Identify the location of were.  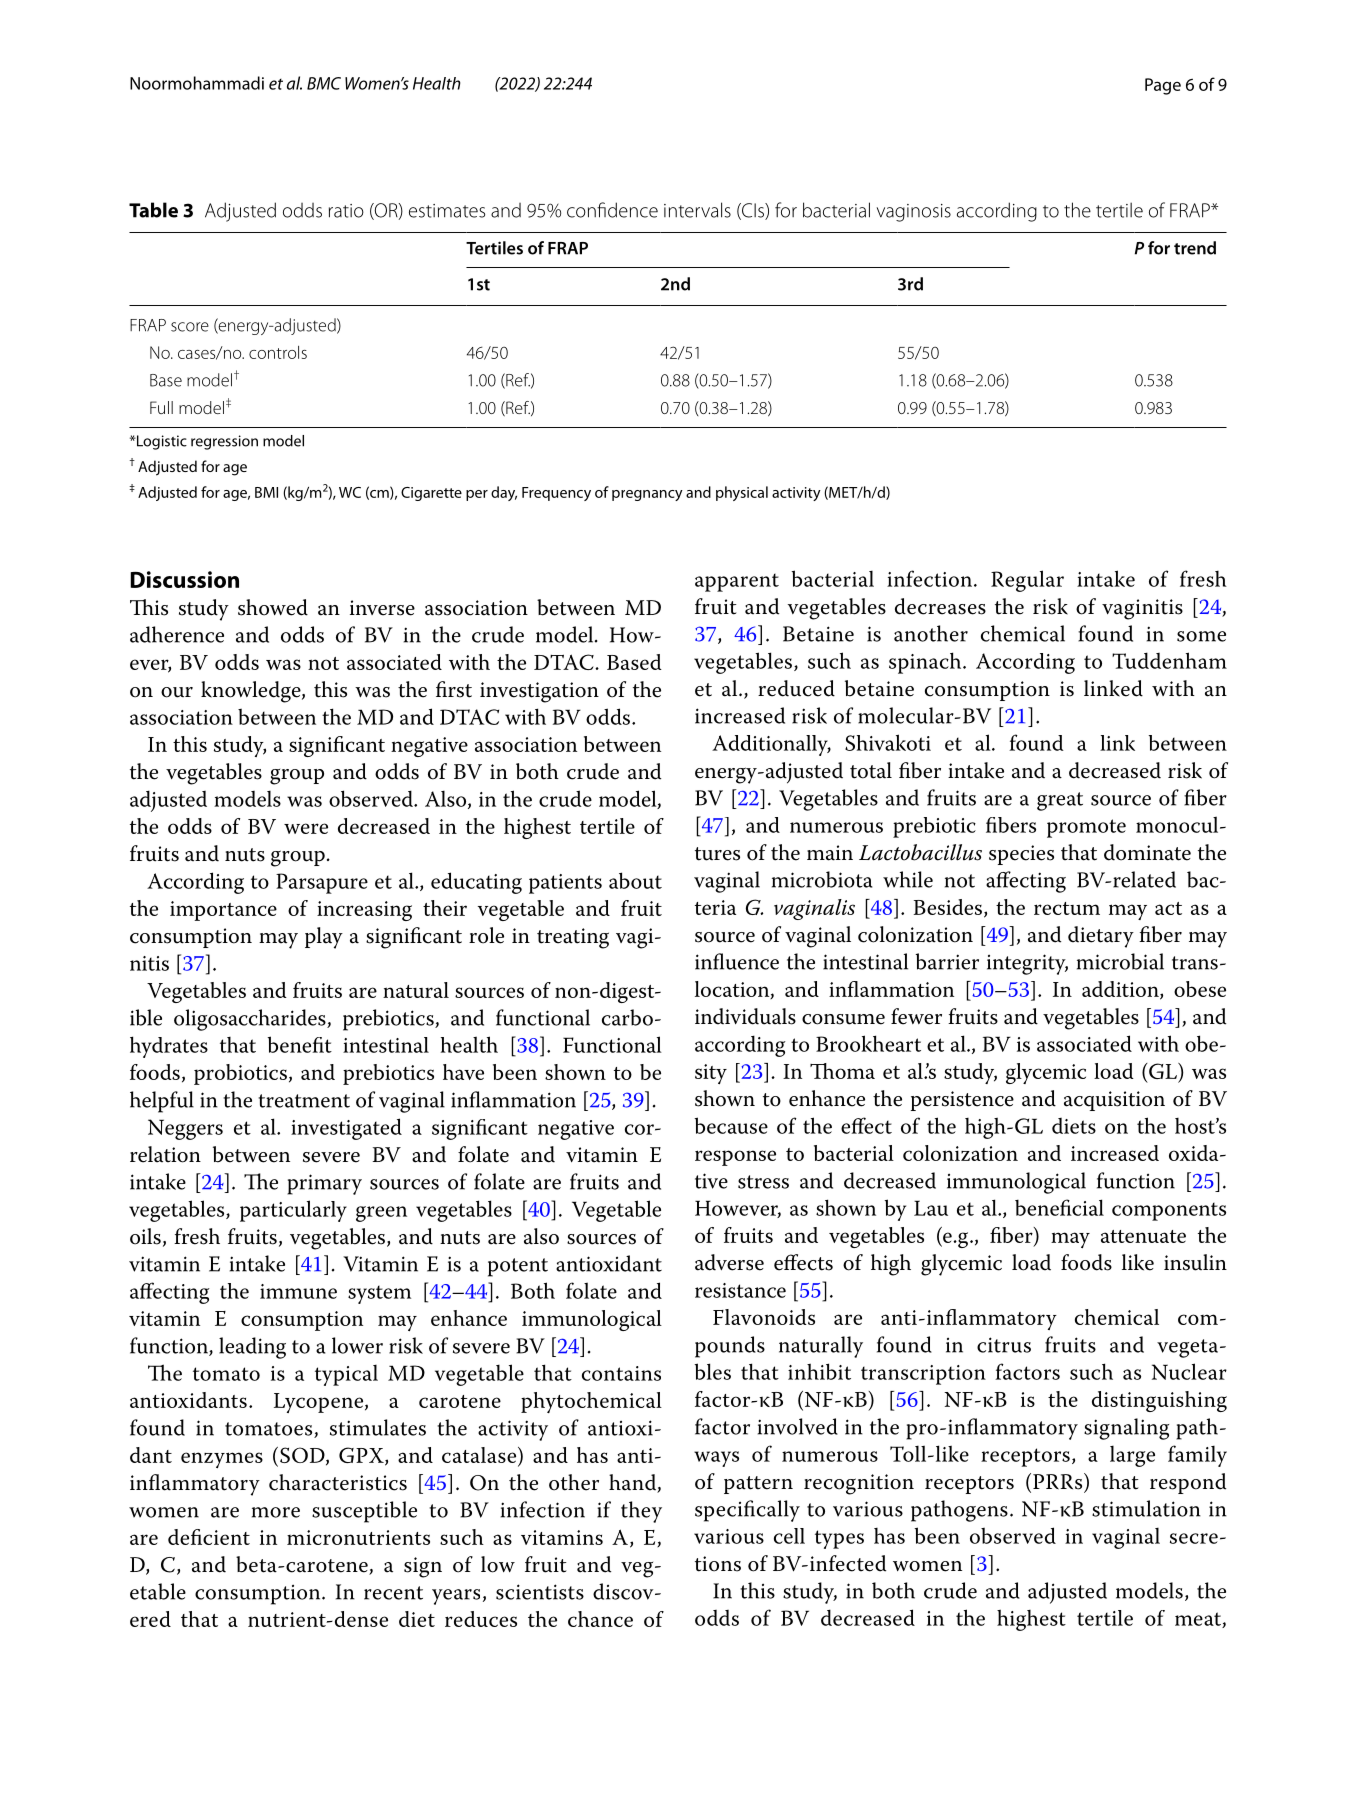
(306, 828).
